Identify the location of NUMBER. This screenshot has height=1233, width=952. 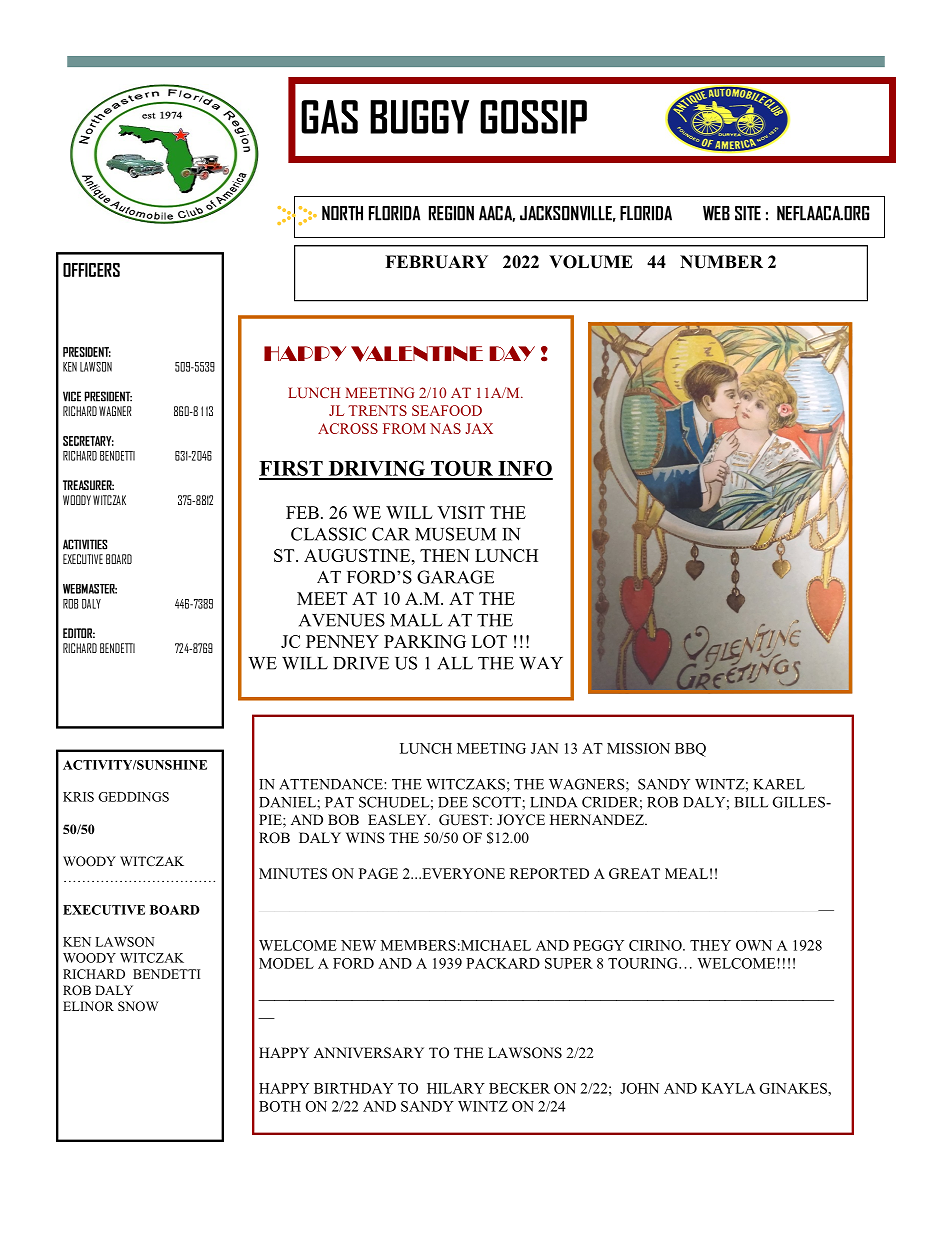
(721, 262).
